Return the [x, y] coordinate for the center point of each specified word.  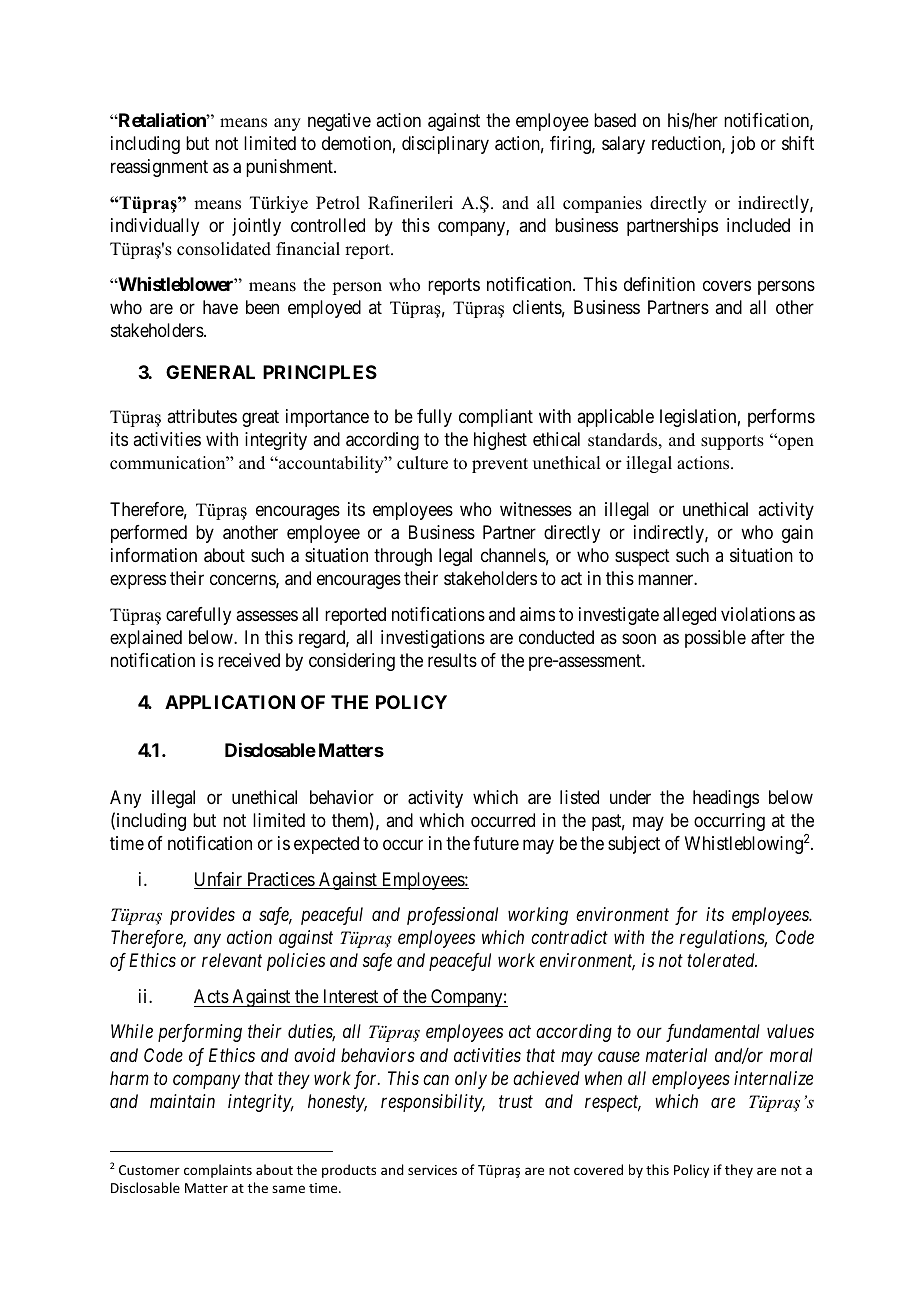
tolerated [722, 960]
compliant [496, 418]
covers [727, 285]
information [154, 555]
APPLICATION [230, 702]
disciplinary [445, 145]
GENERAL [210, 372]
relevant [232, 960]
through [403, 557]
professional [452, 916]
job [743, 145]
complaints [218, 1171]
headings [726, 799]
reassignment [159, 168]
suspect [642, 557]
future [496, 843]
